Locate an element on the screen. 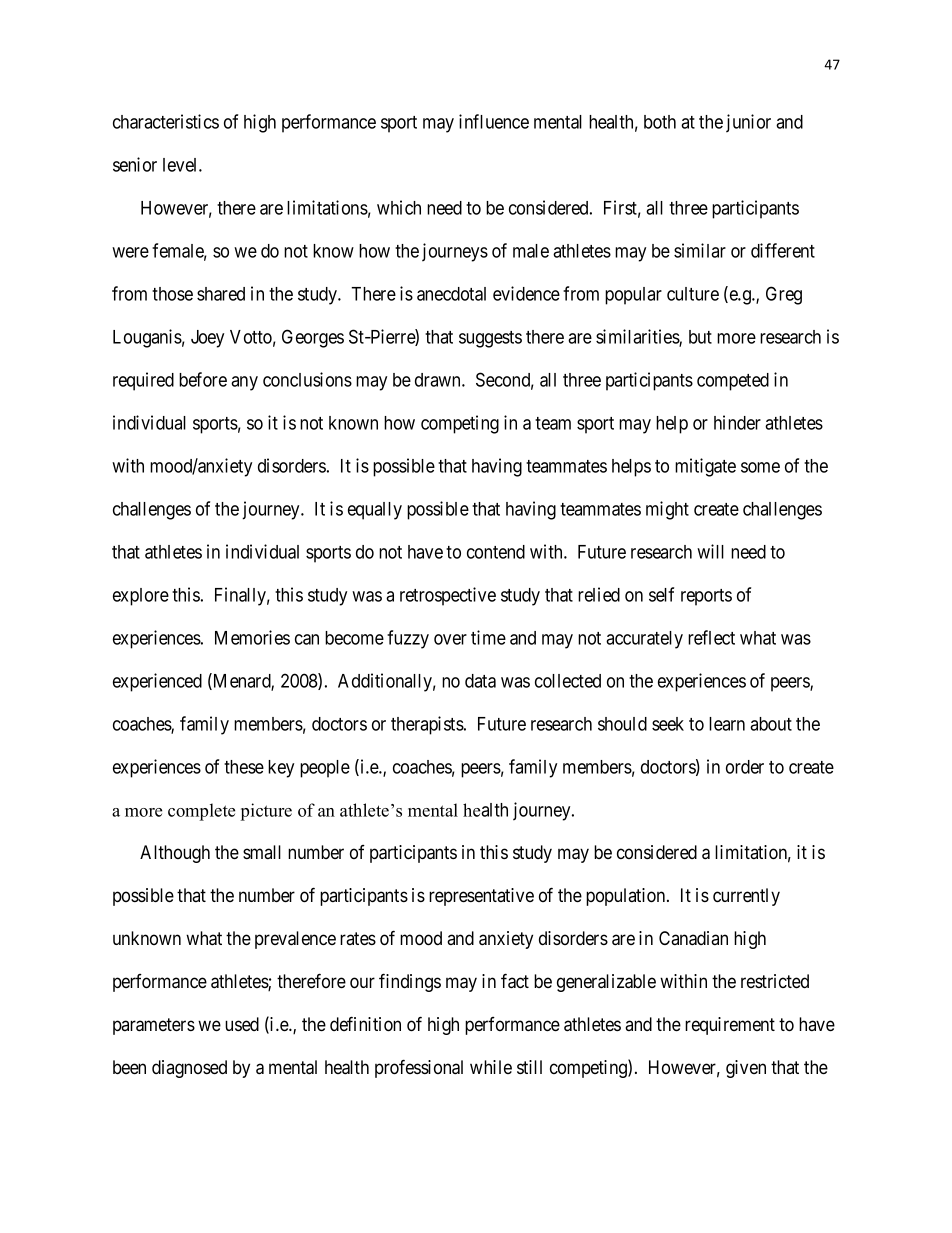  influence is located at coordinates (494, 121).
